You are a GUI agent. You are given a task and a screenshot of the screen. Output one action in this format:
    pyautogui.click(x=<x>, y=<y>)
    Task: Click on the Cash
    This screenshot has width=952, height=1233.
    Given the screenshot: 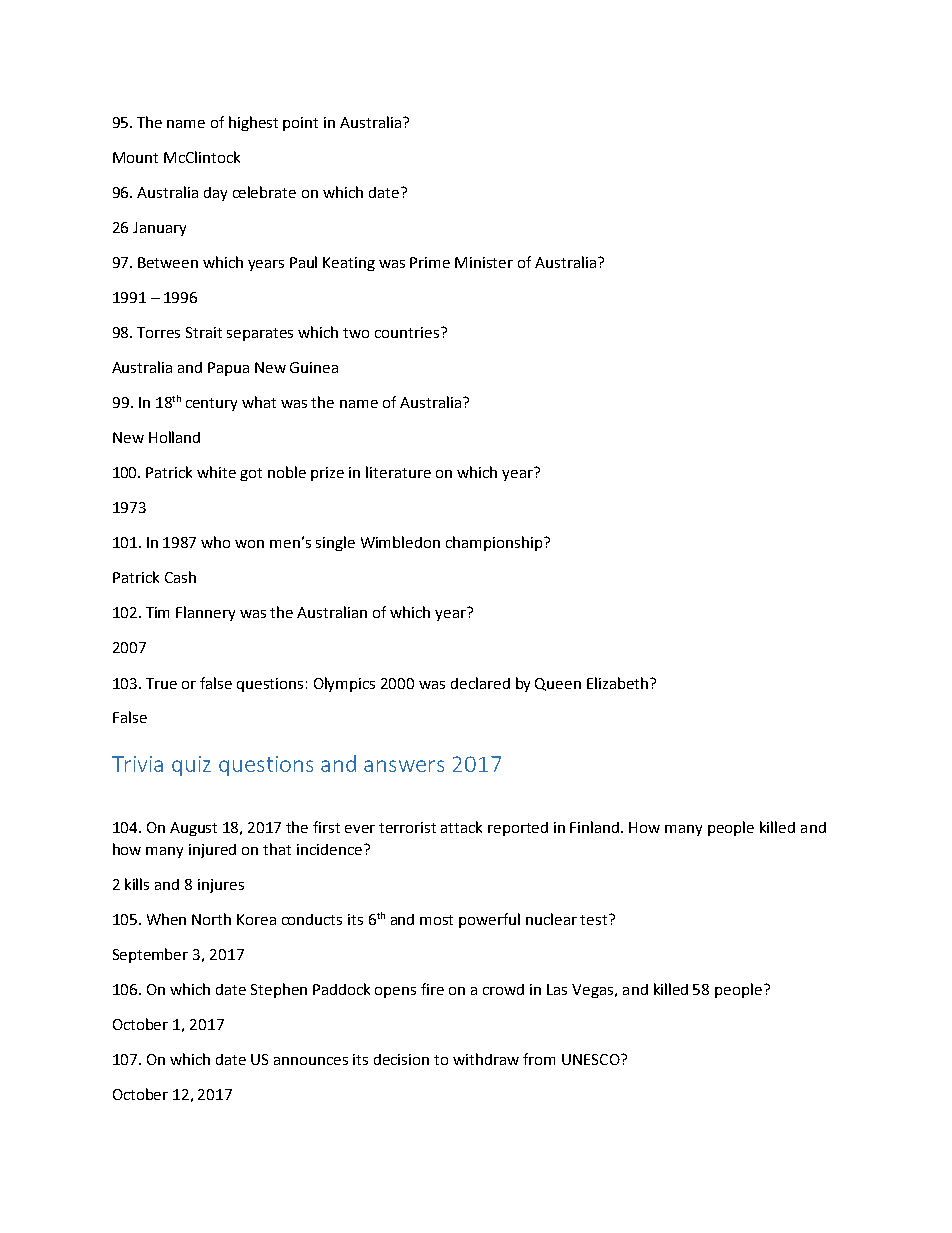 What is the action you would take?
    pyautogui.click(x=180, y=577)
